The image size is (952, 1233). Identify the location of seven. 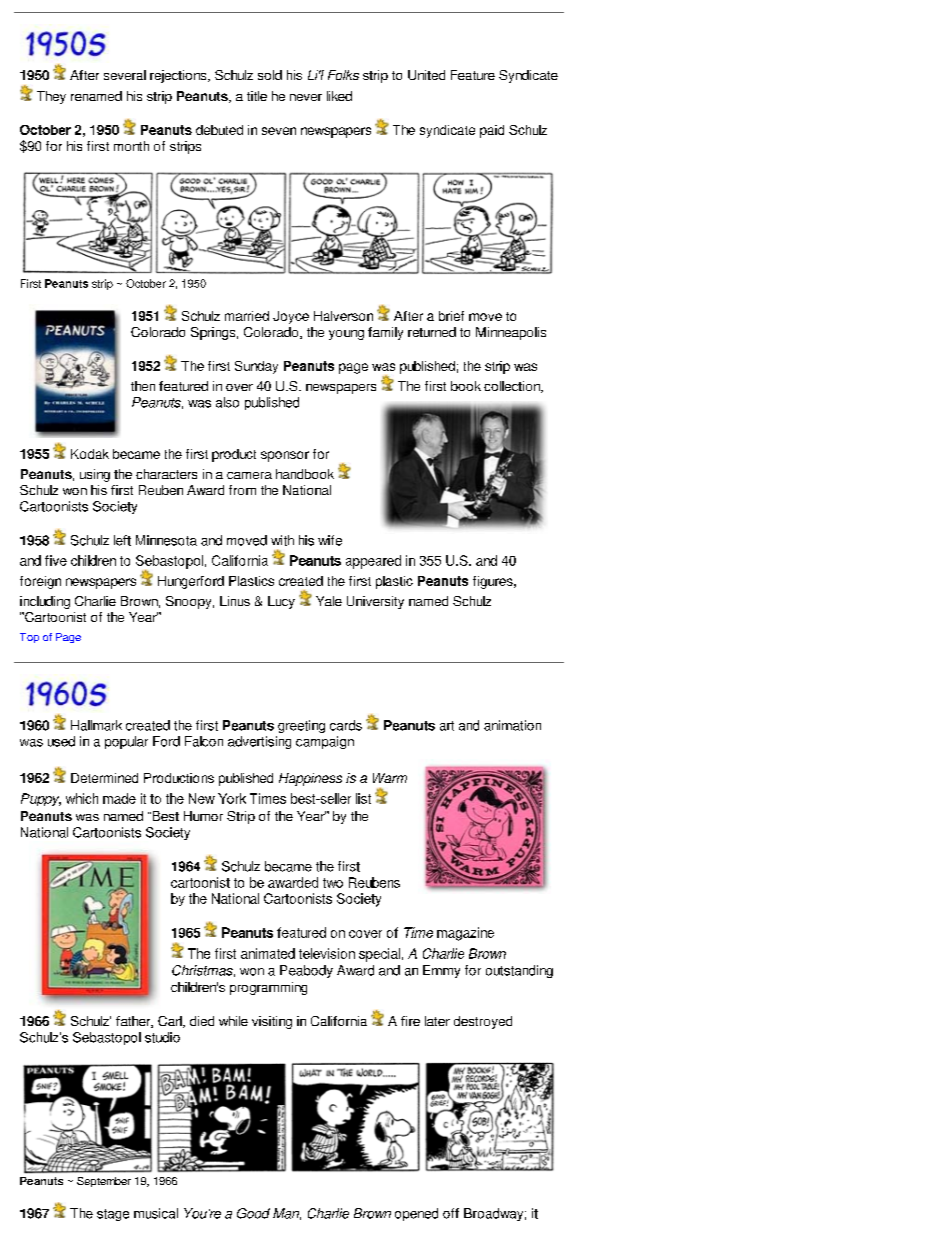
(279, 131).
